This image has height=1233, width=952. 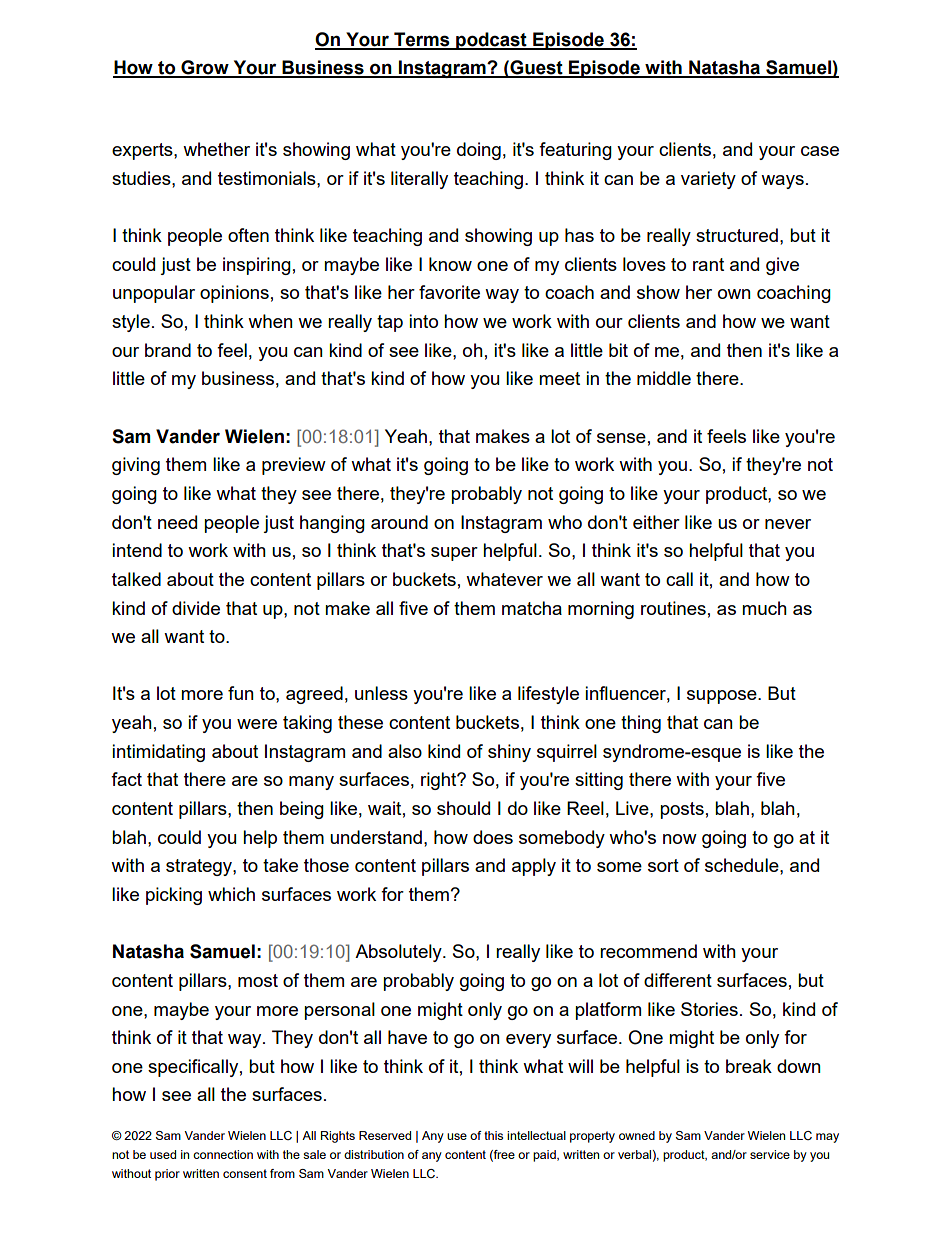 I want to click on middle, so click(x=664, y=378).
